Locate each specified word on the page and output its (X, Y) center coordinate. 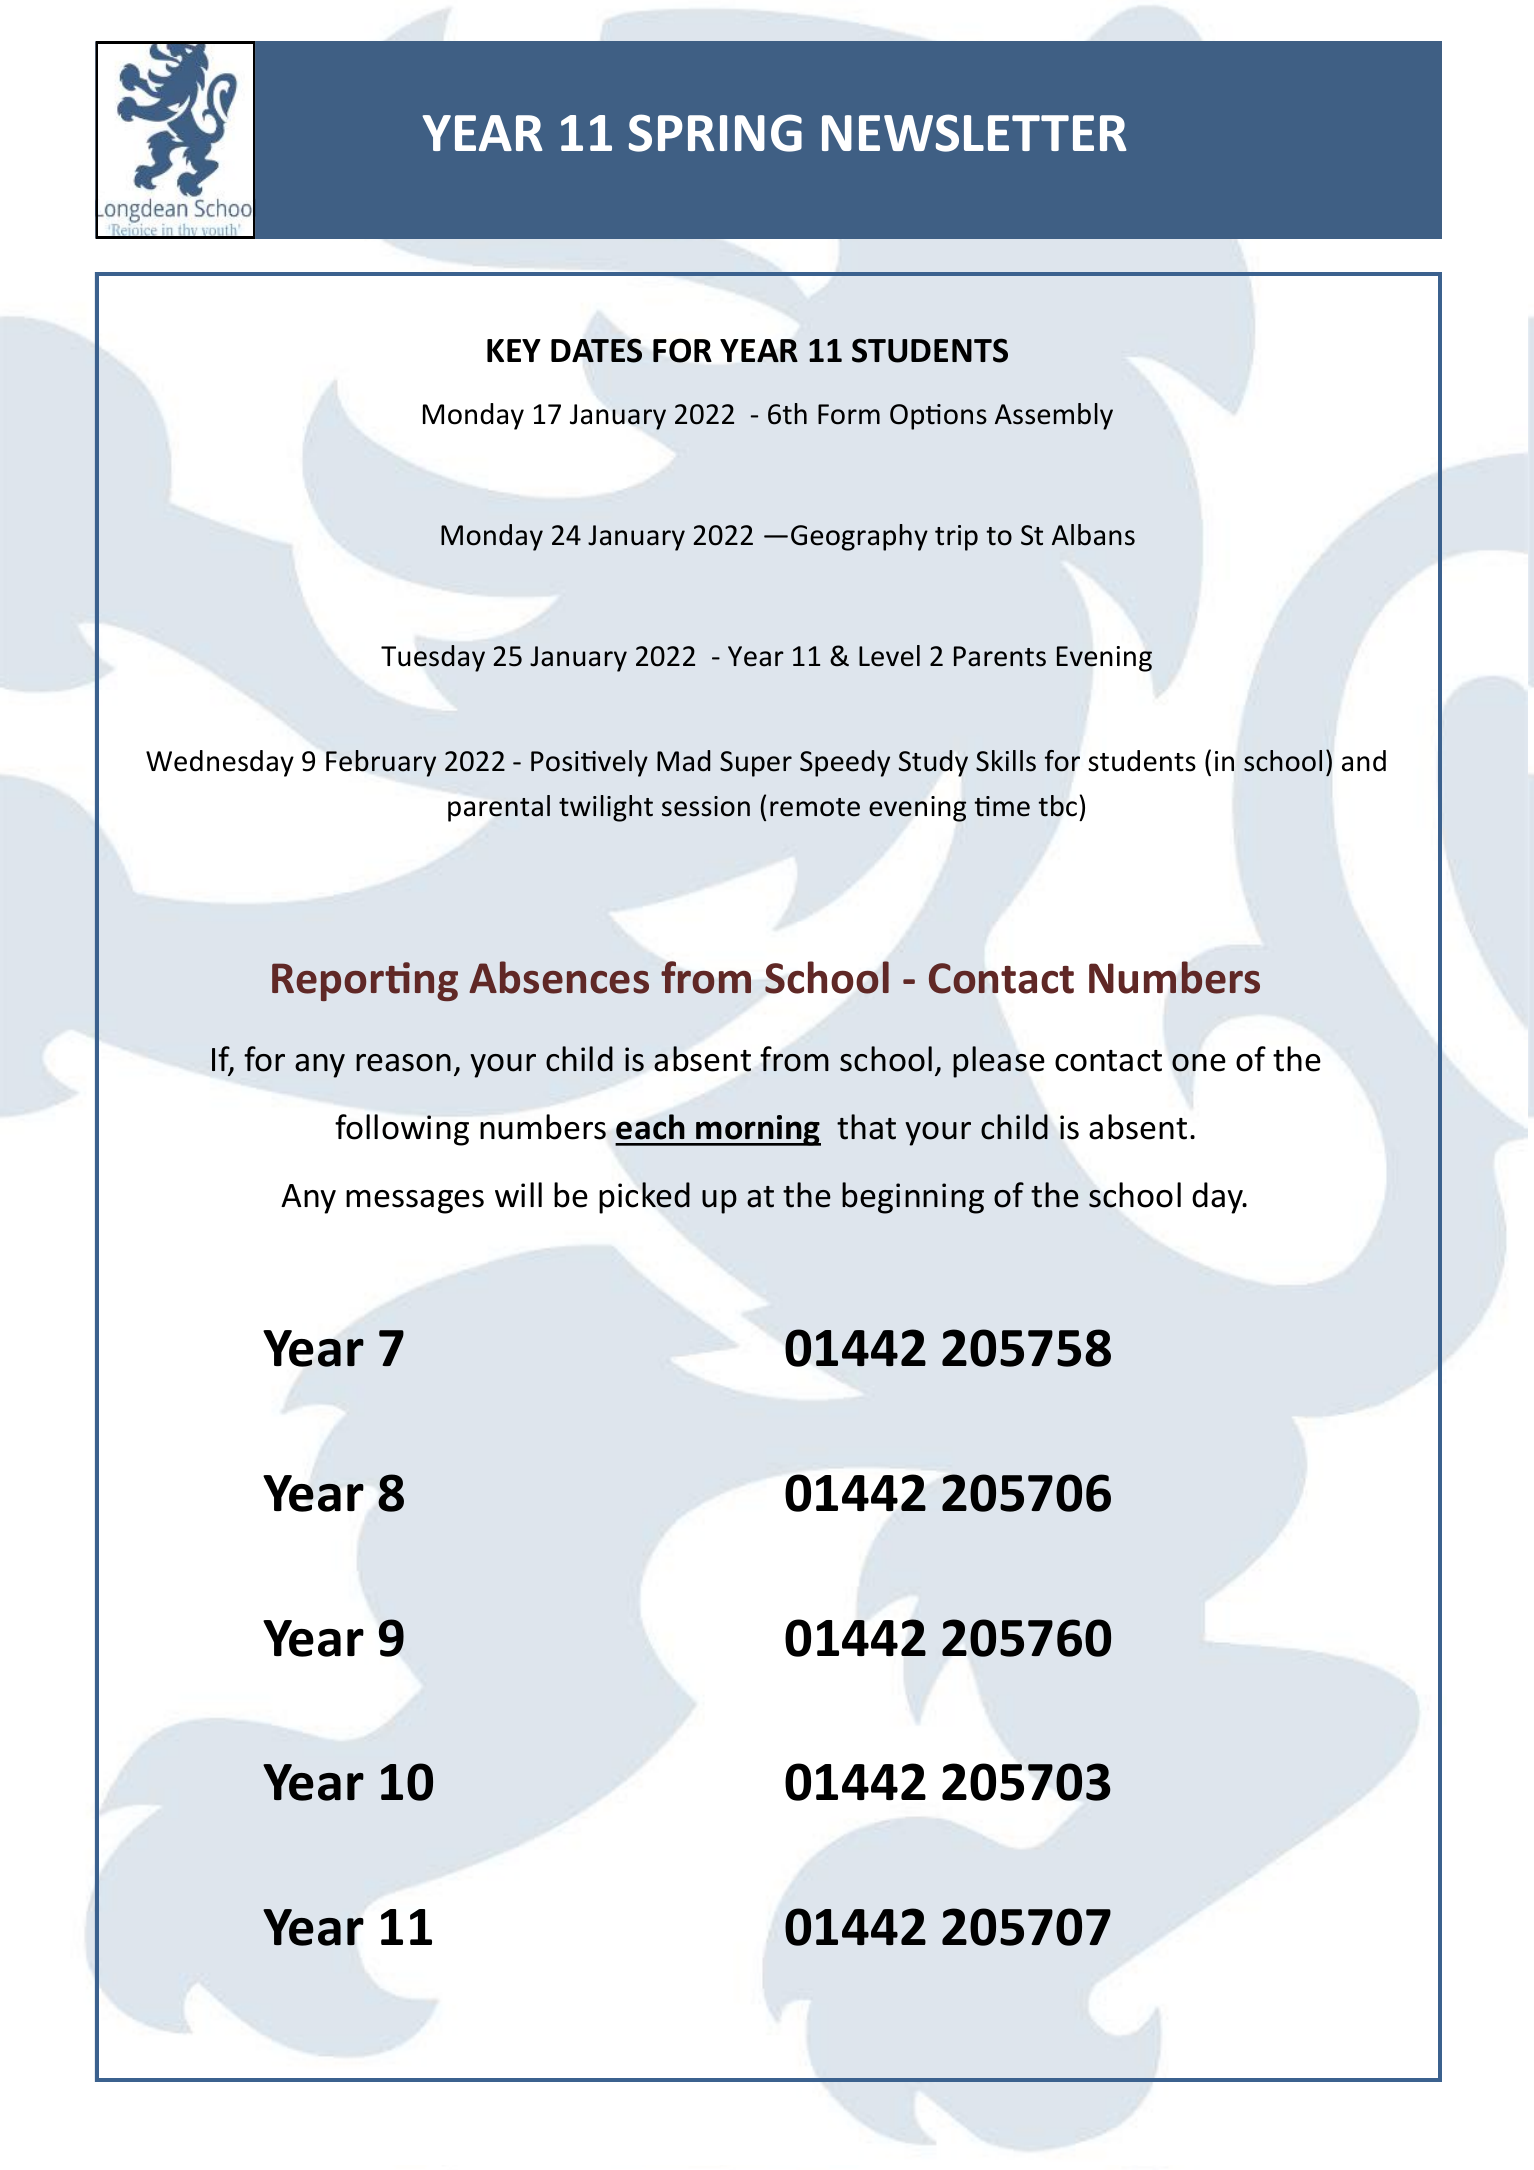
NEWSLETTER (974, 133)
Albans (1093, 535)
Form (849, 414)
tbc (1057, 806)
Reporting (365, 981)
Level (889, 656)
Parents (1000, 656)
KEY (514, 350)
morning (758, 1130)
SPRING (715, 133)
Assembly (1054, 416)
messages (415, 1202)
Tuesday (433, 658)
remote (815, 807)
